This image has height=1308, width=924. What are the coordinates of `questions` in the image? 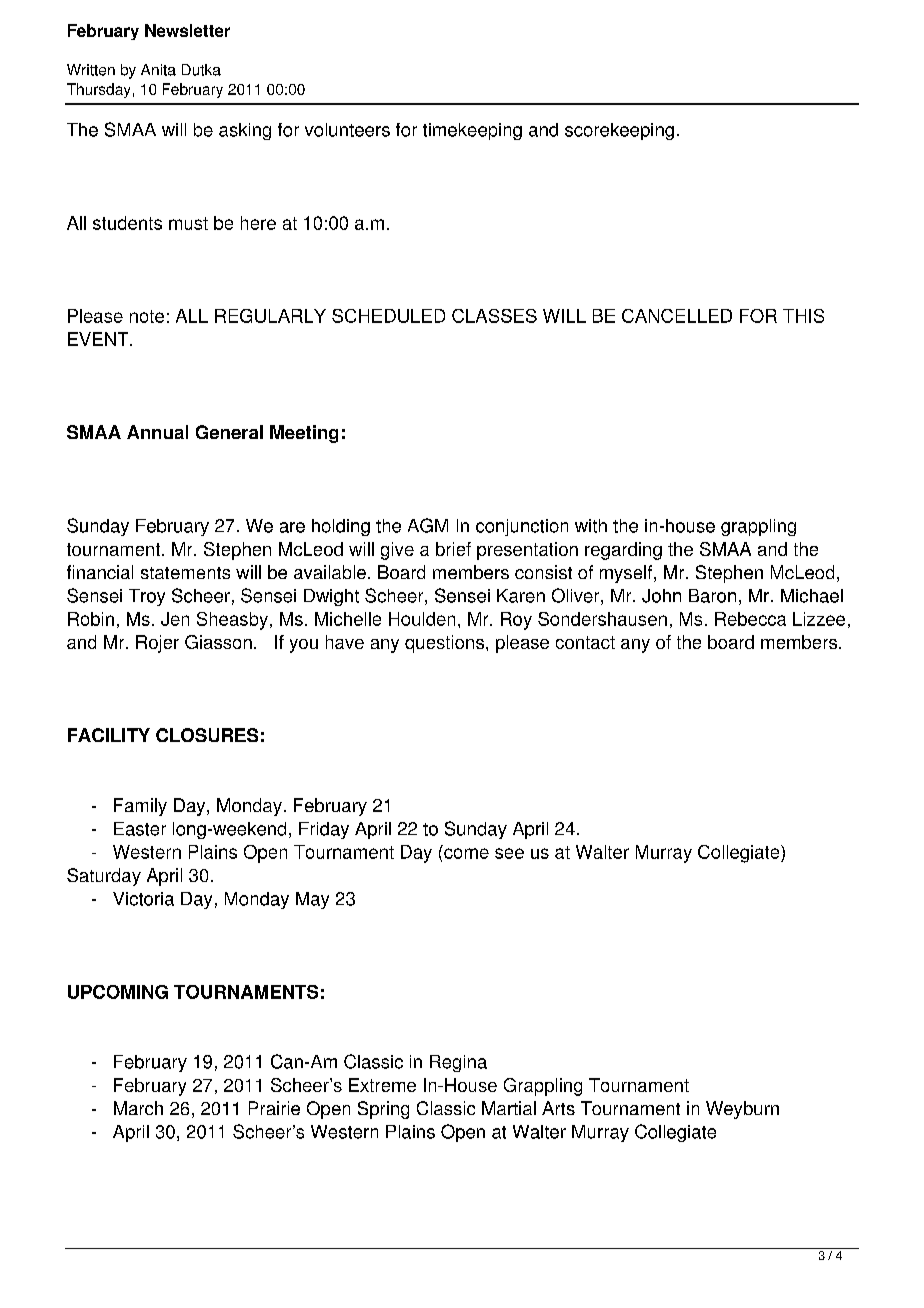 It's located at (444, 644).
